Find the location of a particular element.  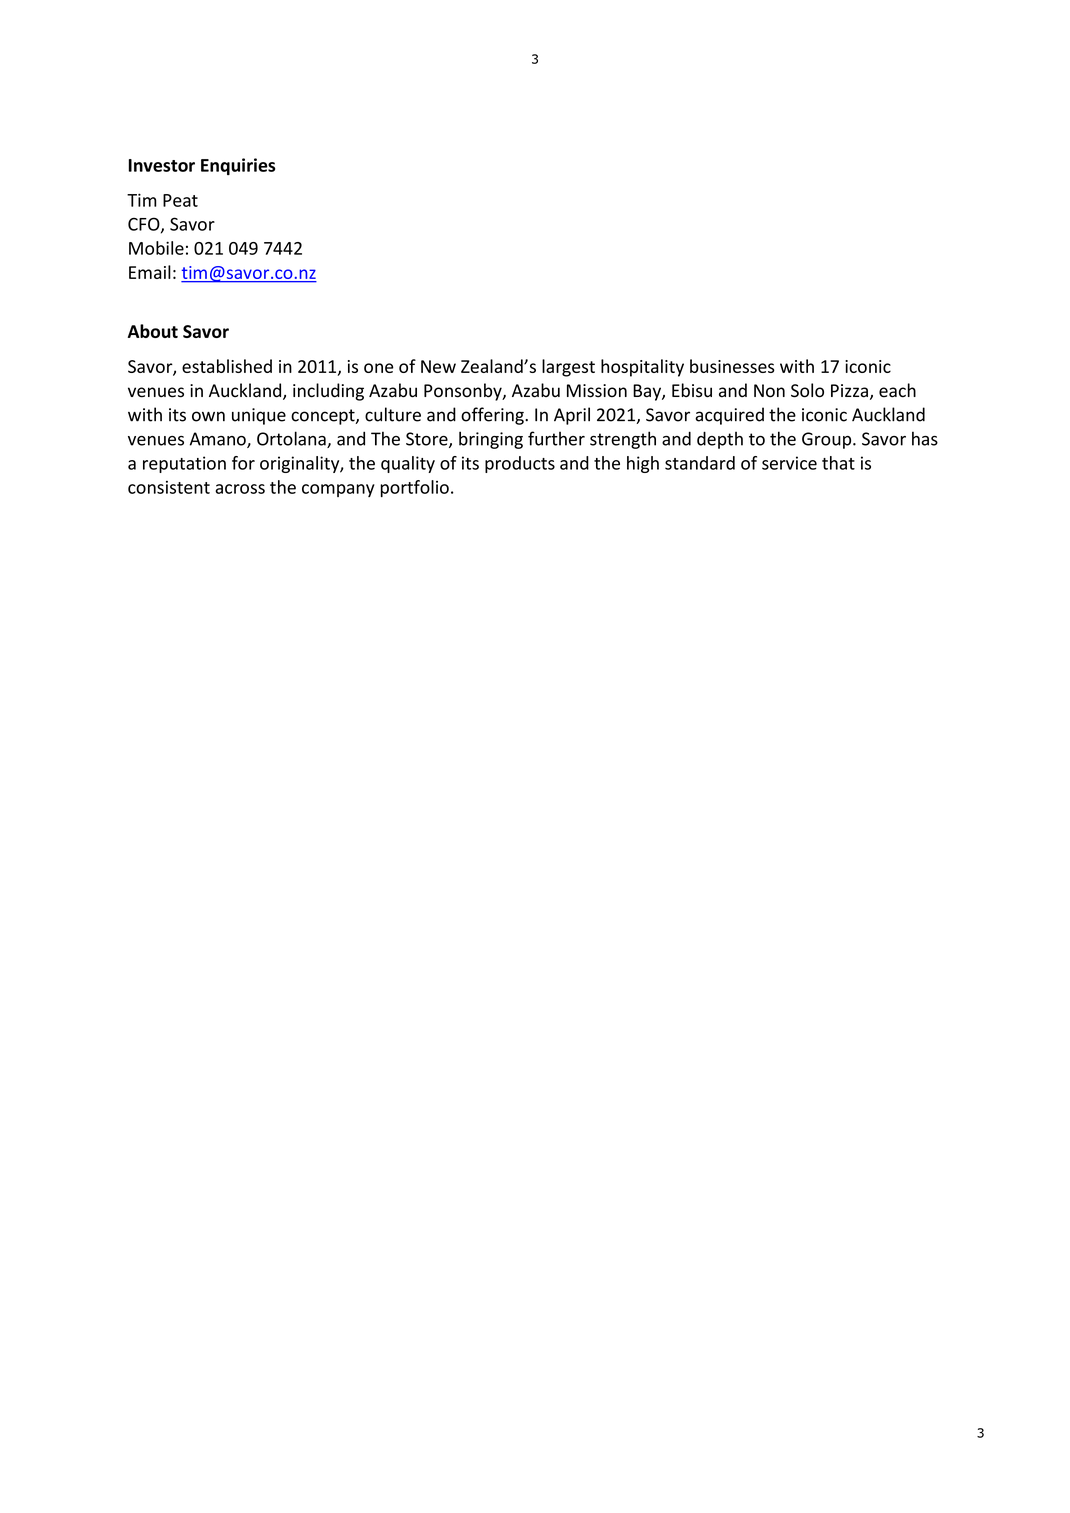

Peat is located at coordinates (180, 200).
